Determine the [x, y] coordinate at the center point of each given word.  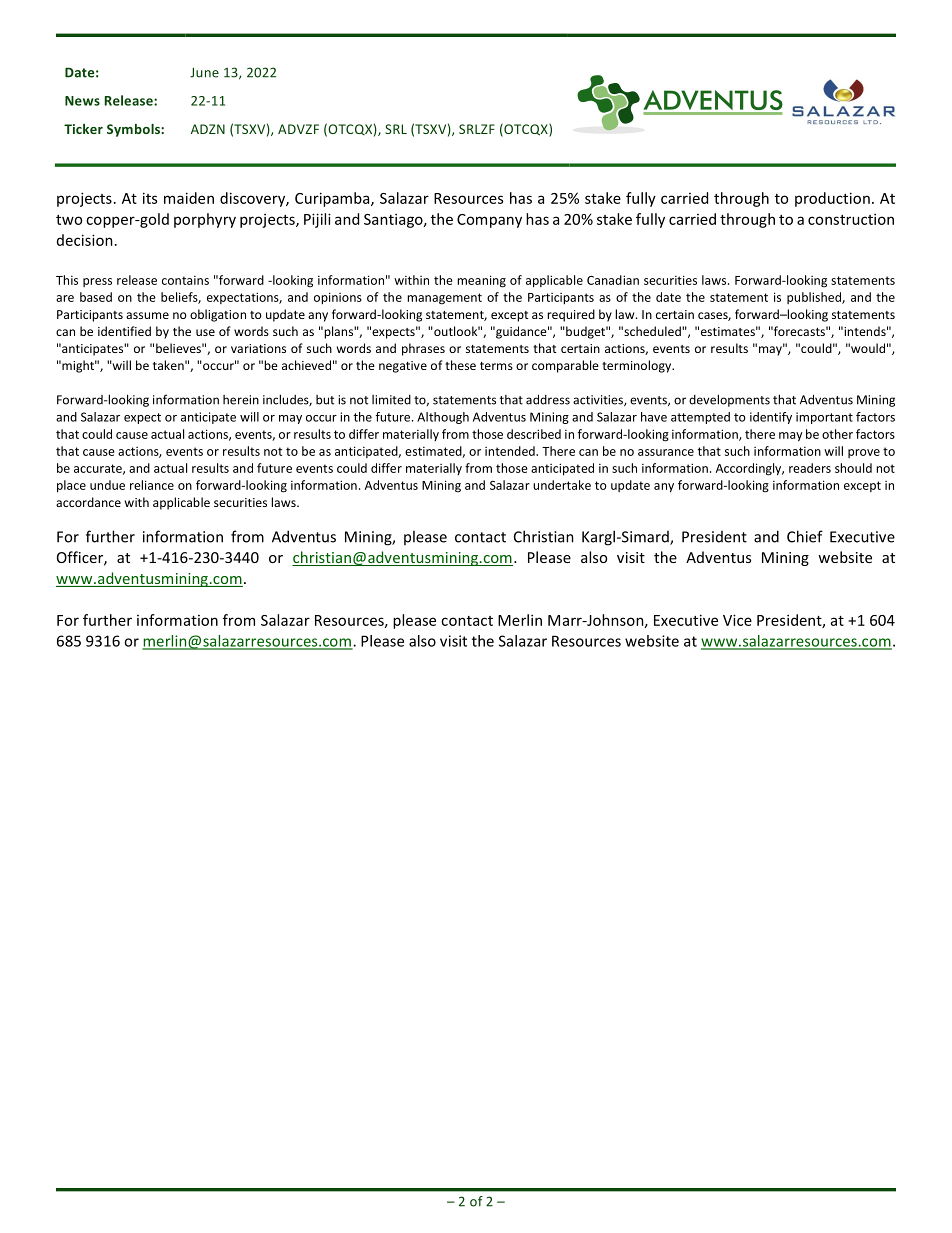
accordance [88, 502]
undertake [562, 485]
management [444, 299]
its [150, 198]
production [832, 199]
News [82, 101]
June [204, 72]
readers [810, 468]
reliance [152, 485]
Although [443, 418]
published [815, 298]
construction [851, 219]
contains [185, 280]
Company [489, 221]
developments [729, 400]
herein [241, 400]
